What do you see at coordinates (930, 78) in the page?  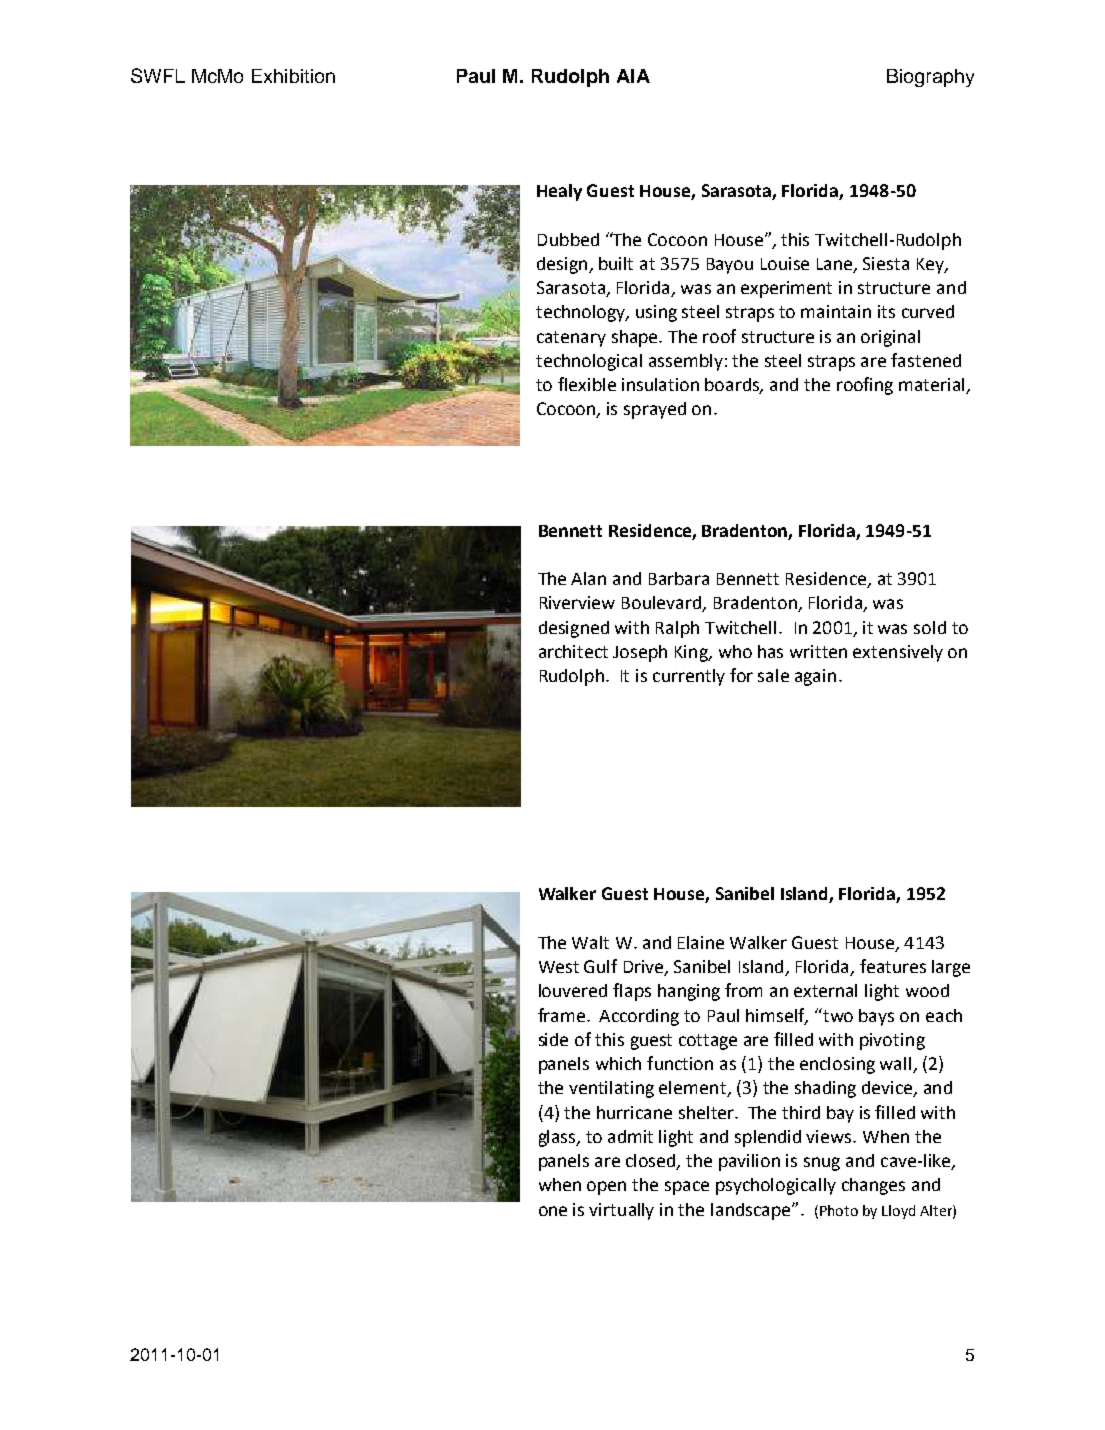 I see `Biography` at bounding box center [930, 78].
